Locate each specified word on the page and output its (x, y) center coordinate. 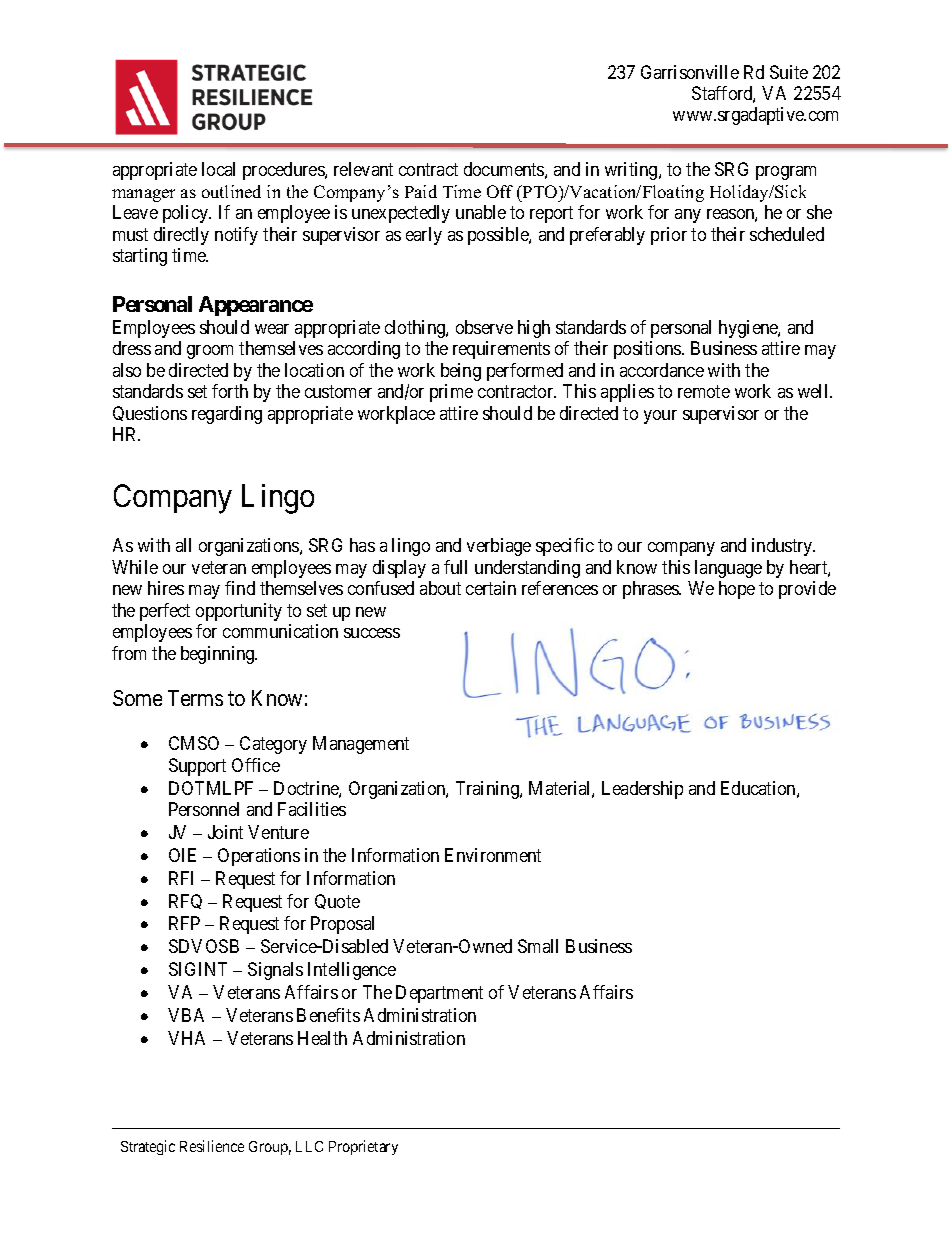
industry (783, 547)
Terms (195, 698)
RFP (184, 923)
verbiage (499, 547)
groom (210, 352)
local (218, 169)
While (135, 567)
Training (488, 790)
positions (648, 350)
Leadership (642, 790)
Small (538, 946)
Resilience (212, 1146)
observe (484, 327)
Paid (421, 191)
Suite (789, 72)
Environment (493, 855)
